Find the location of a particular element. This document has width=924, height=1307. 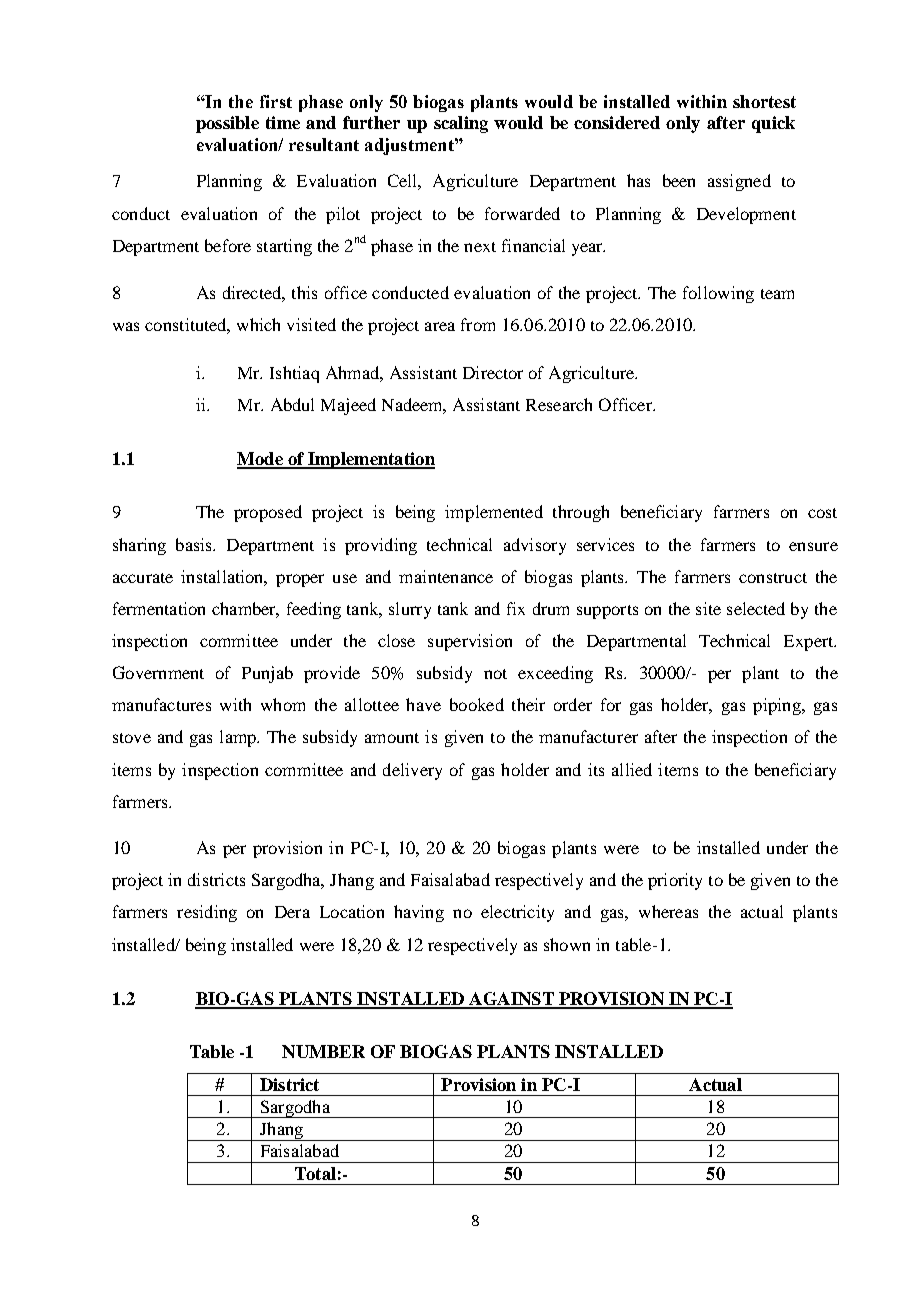

quick is located at coordinates (773, 124).
